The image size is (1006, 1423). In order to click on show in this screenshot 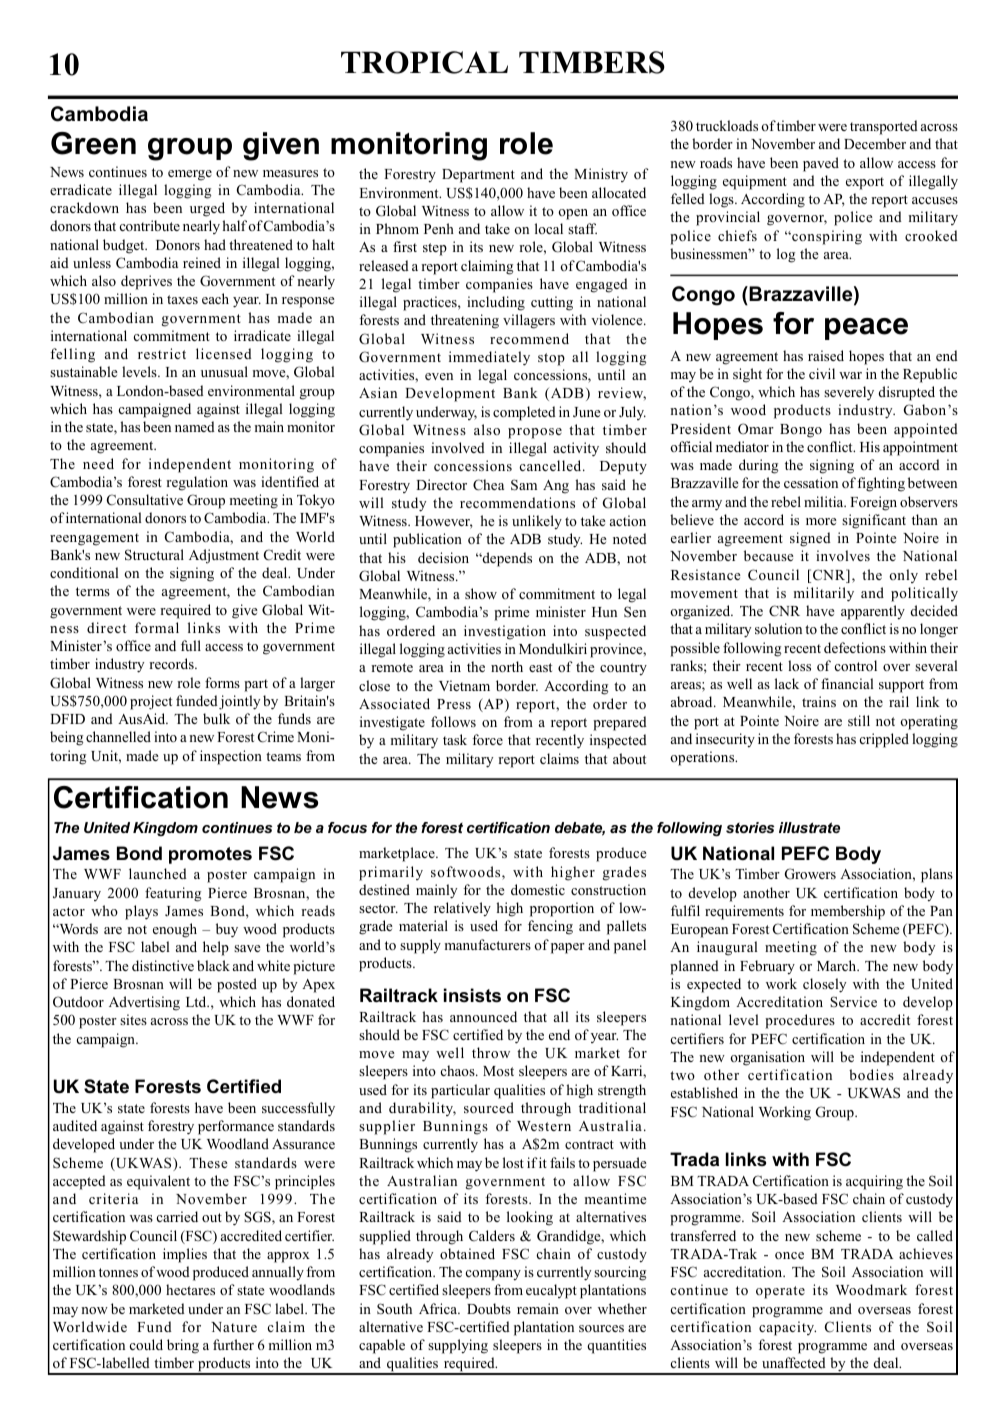, I will do `click(481, 593)`.
